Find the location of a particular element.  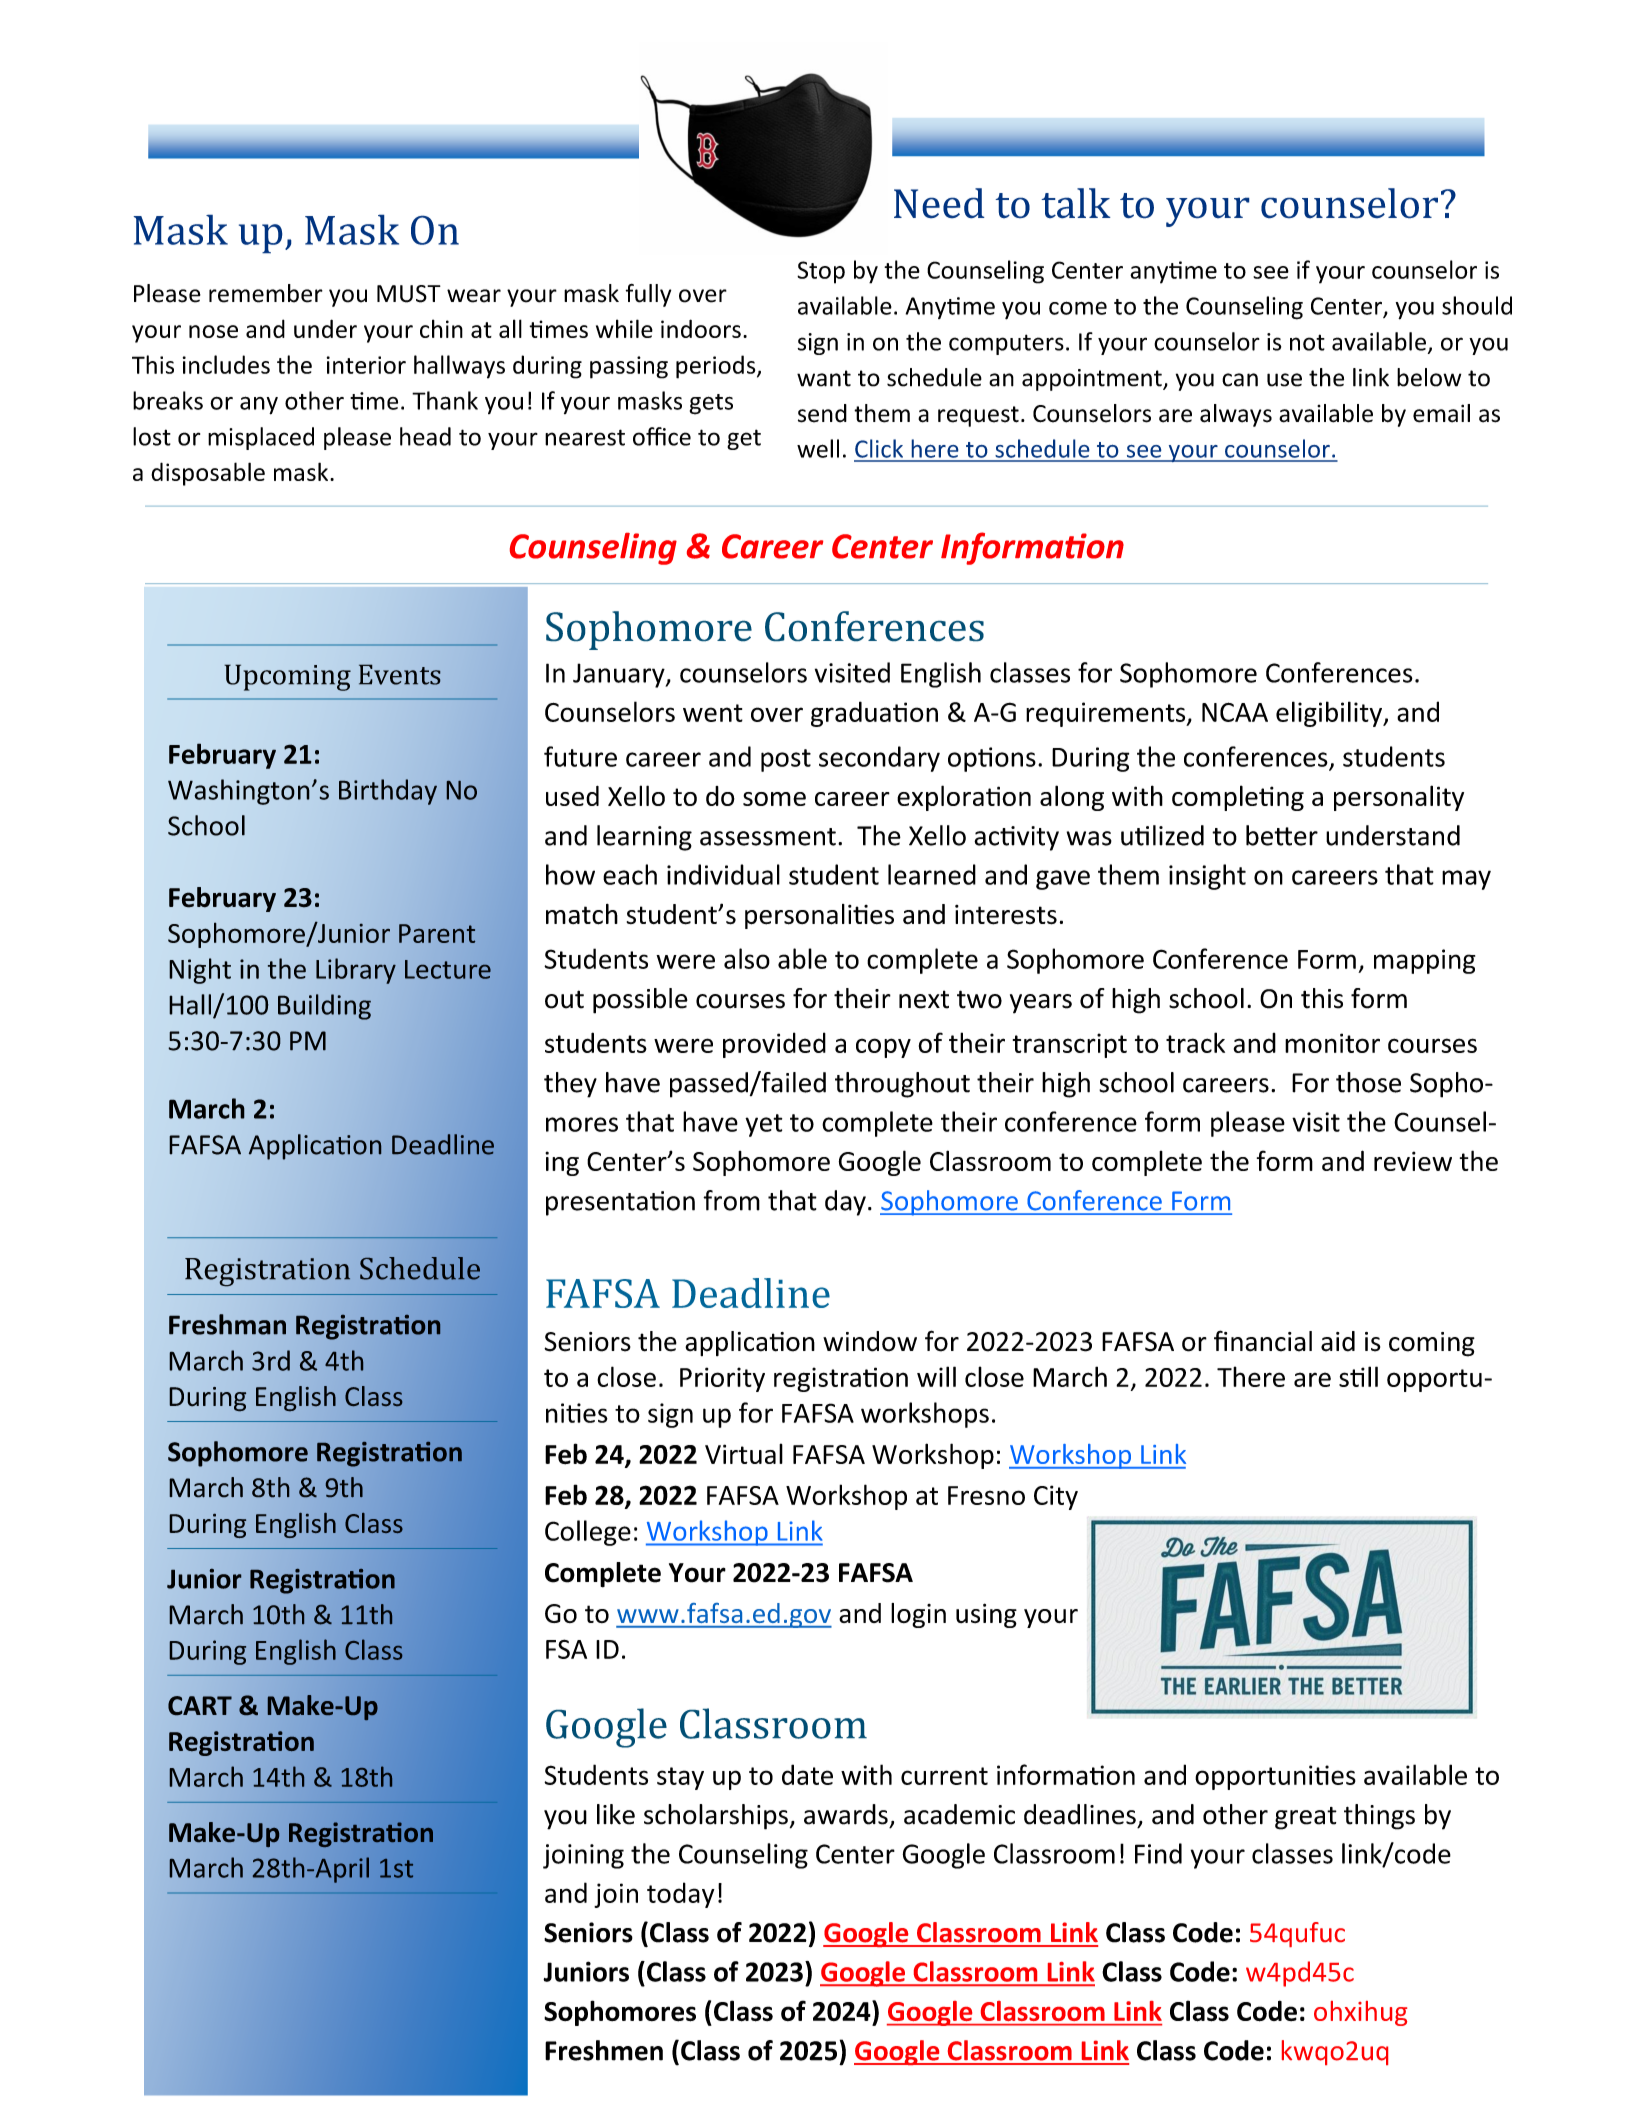

those is located at coordinates (1368, 1082).
